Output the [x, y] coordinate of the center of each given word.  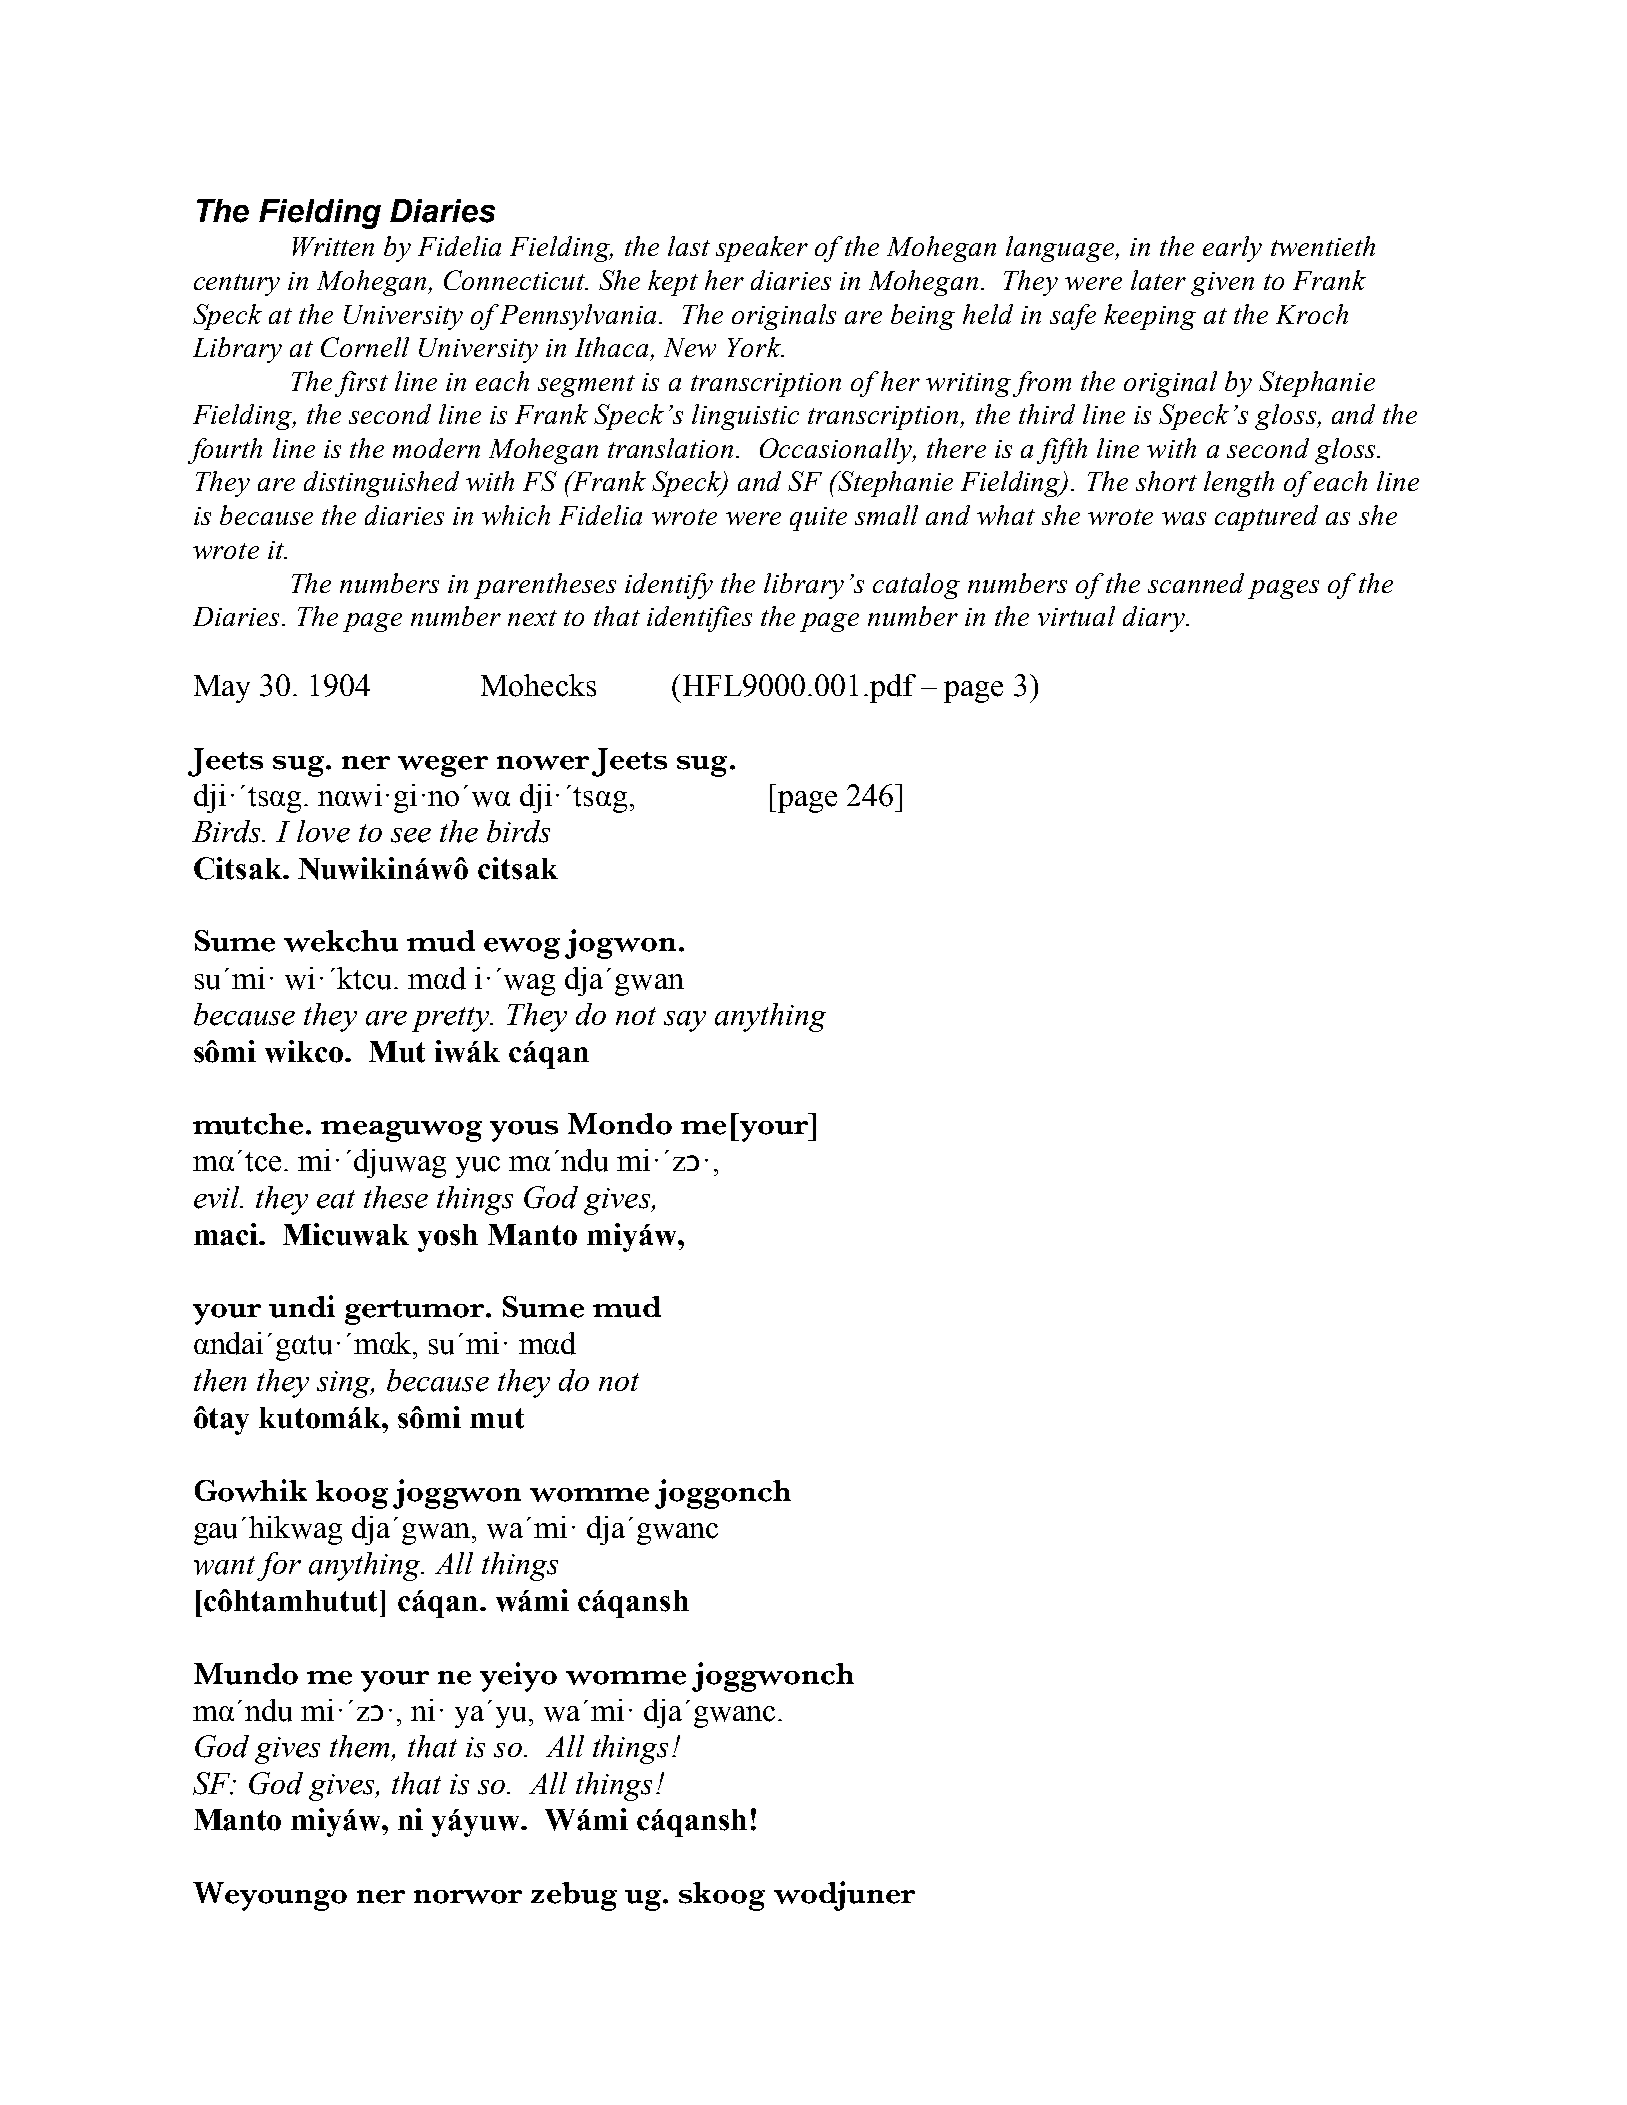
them [361, 1747]
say [685, 1021]
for [279, 1566]
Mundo [246, 1674]
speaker [762, 249]
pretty [452, 1019]
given [1222, 284]
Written [333, 246]
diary [1155, 619]
